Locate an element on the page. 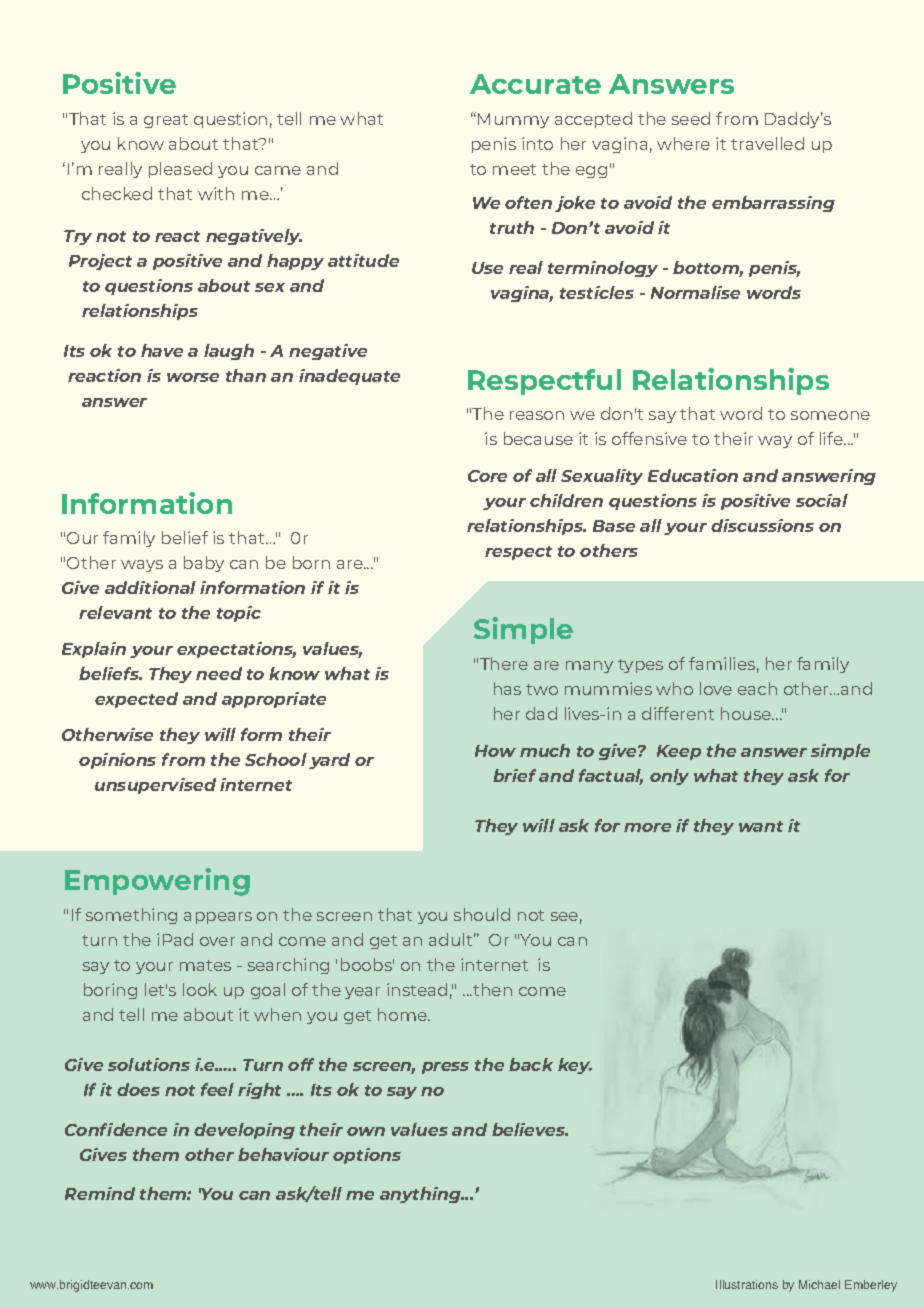 The image size is (924, 1308). should is located at coordinates (482, 914).
